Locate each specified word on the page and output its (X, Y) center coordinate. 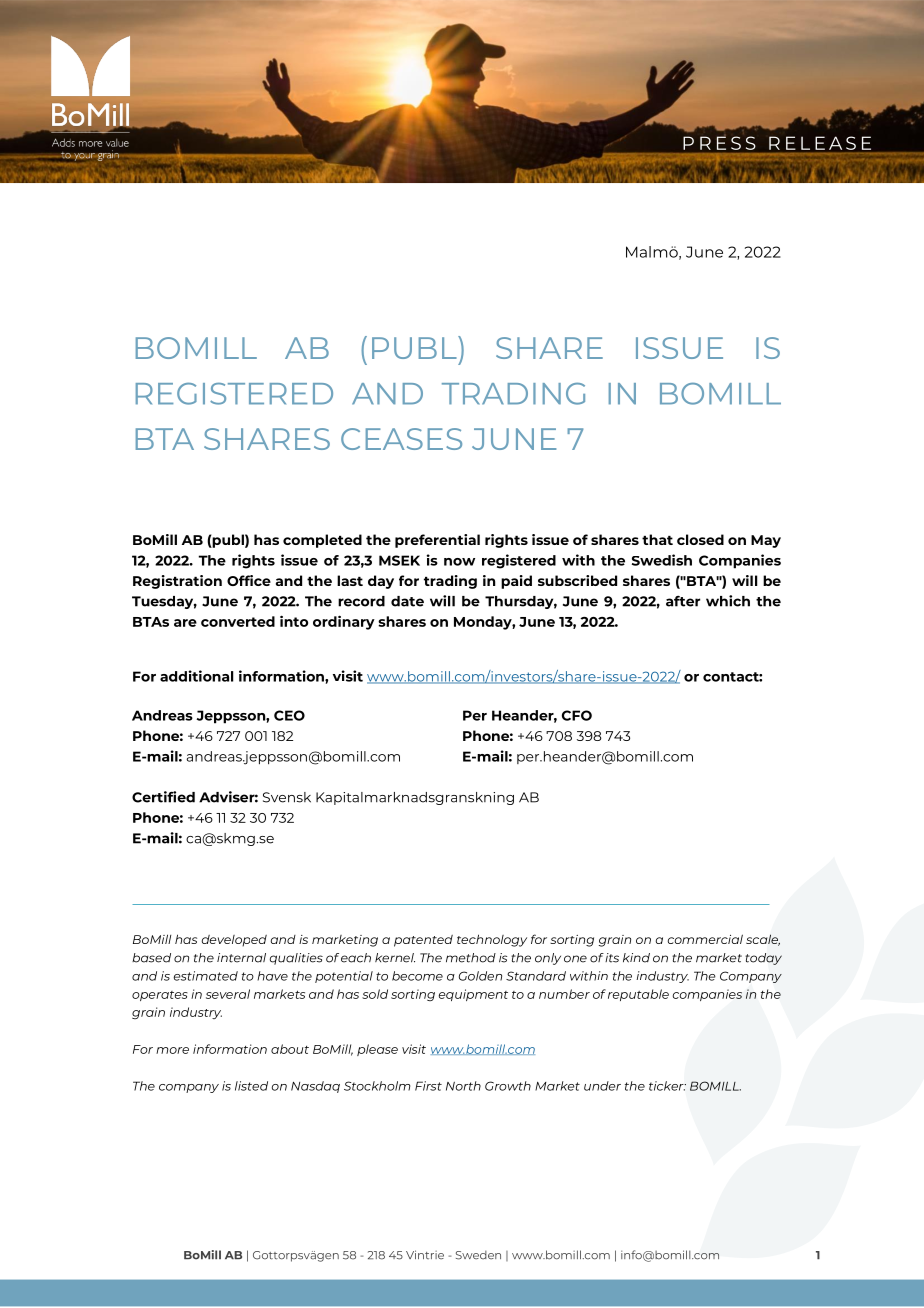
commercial (705, 939)
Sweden (478, 1255)
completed (322, 541)
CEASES (401, 439)
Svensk (287, 797)
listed (251, 1086)
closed (700, 539)
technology (492, 940)
